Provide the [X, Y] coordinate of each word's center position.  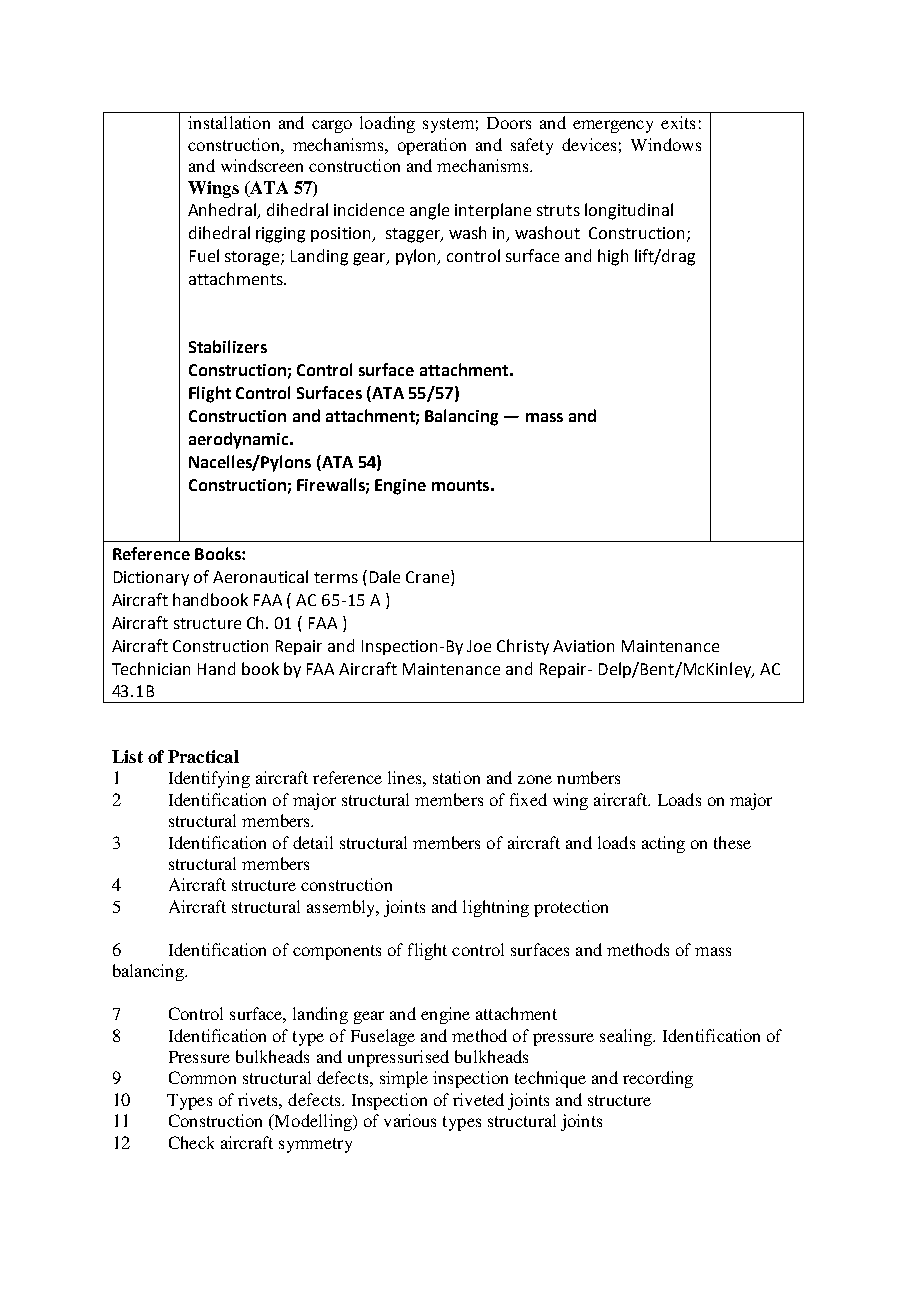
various [410, 1120]
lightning [496, 908]
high [613, 257]
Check [191, 1142]
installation [229, 122]
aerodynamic [240, 440]
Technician [151, 668]
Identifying [209, 779]
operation [432, 146]
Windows [666, 144]
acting [663, 844]
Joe [479, 646]
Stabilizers [228, 346]
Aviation [583, 646]
